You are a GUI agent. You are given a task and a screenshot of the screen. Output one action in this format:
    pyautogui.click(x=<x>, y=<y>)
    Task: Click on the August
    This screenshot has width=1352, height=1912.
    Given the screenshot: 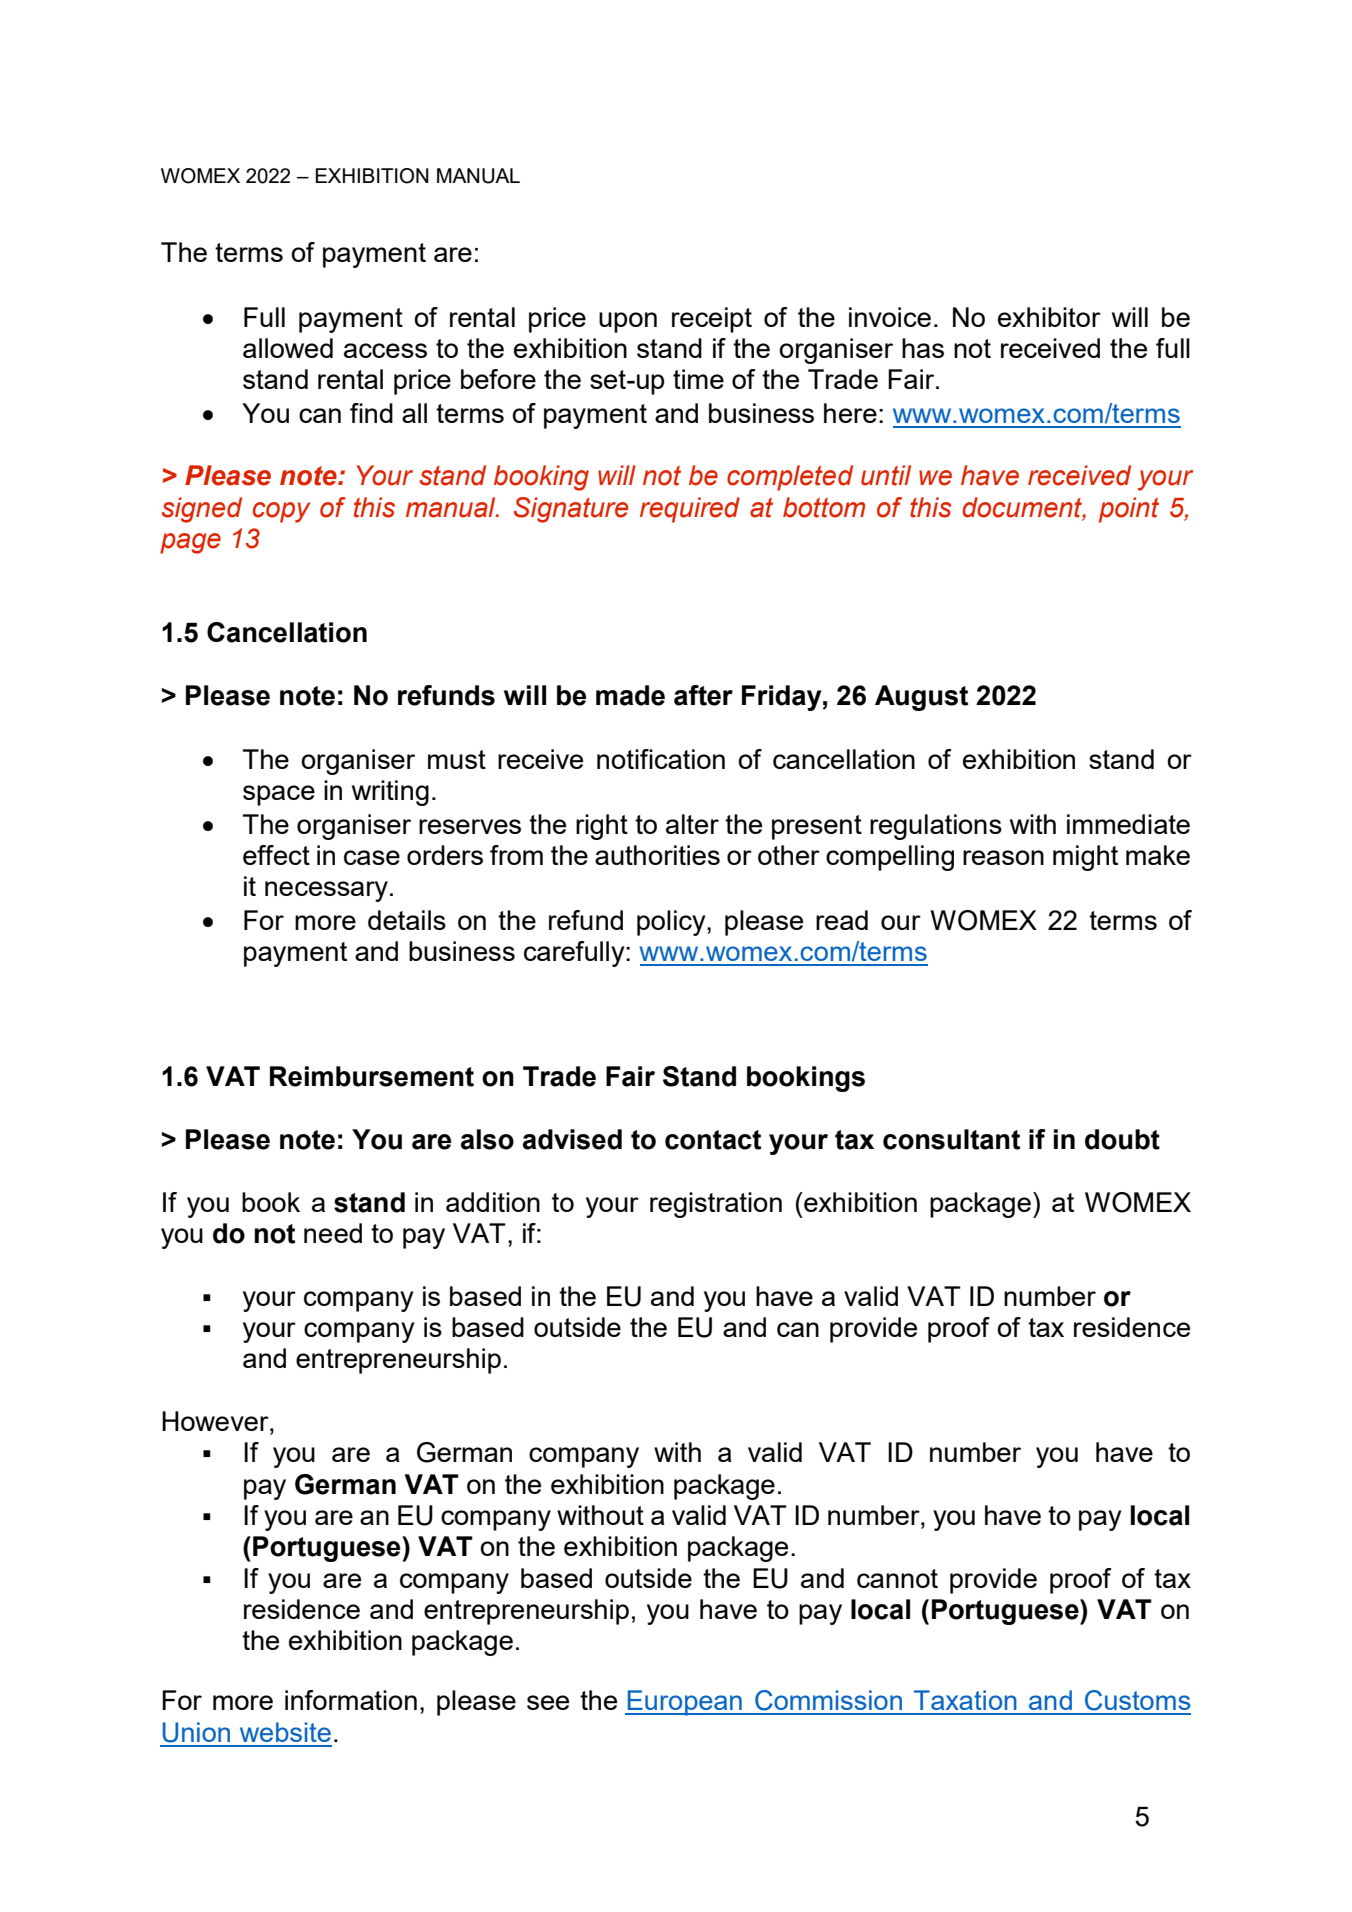 What is the action you would take?
    pyautogui.click(x=921, y=698)
